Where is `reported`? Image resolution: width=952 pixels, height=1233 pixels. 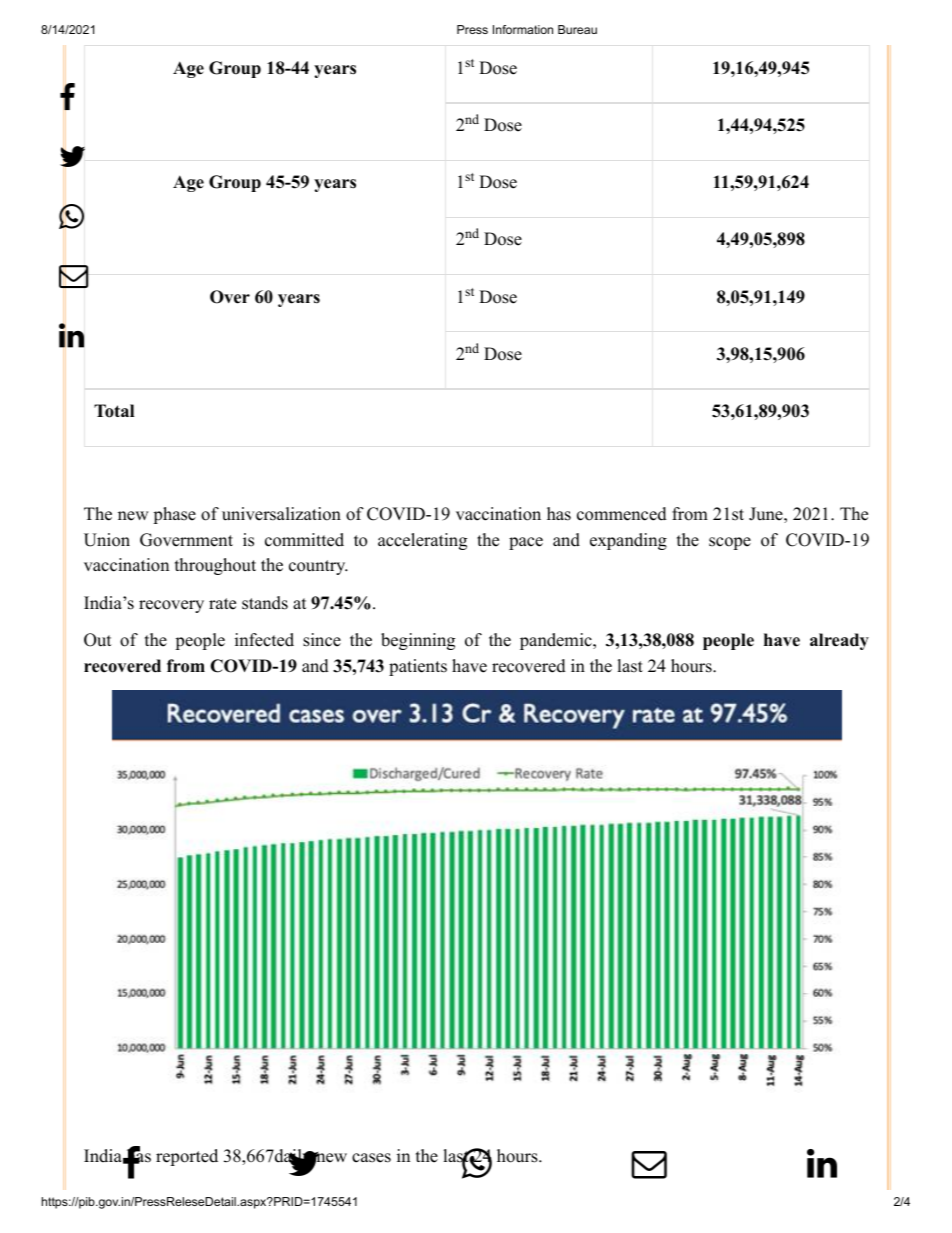
reported is located at coordinates (187, 1157).
